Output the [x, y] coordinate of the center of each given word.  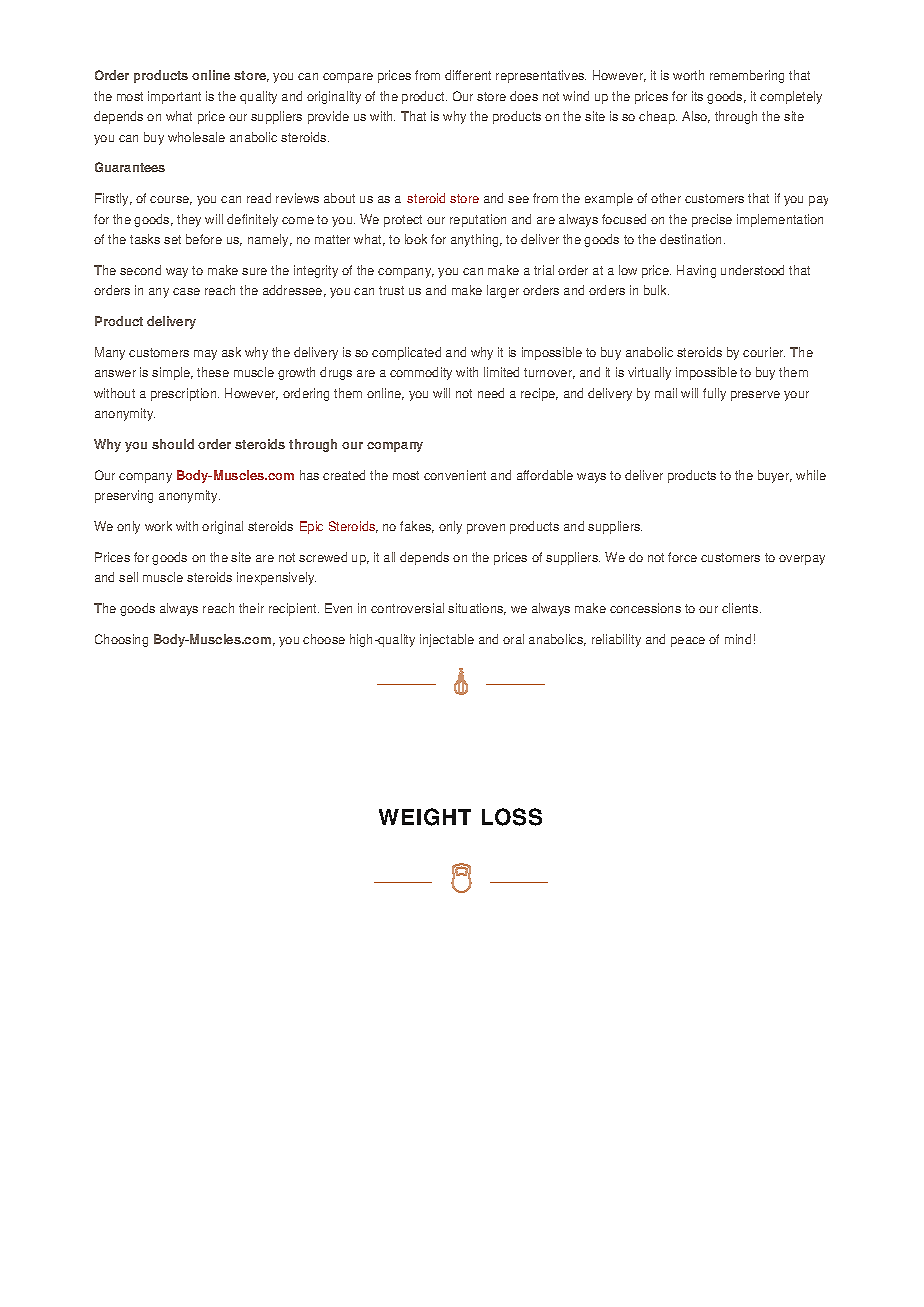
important [174, 97]
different [468, 75]
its [697, 96]
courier [764, 352]
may [205, 355]
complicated [406, 353]
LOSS [512, 817]
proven [486, 529]
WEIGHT [425, 817]
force [682, 557]
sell [128, 577]
